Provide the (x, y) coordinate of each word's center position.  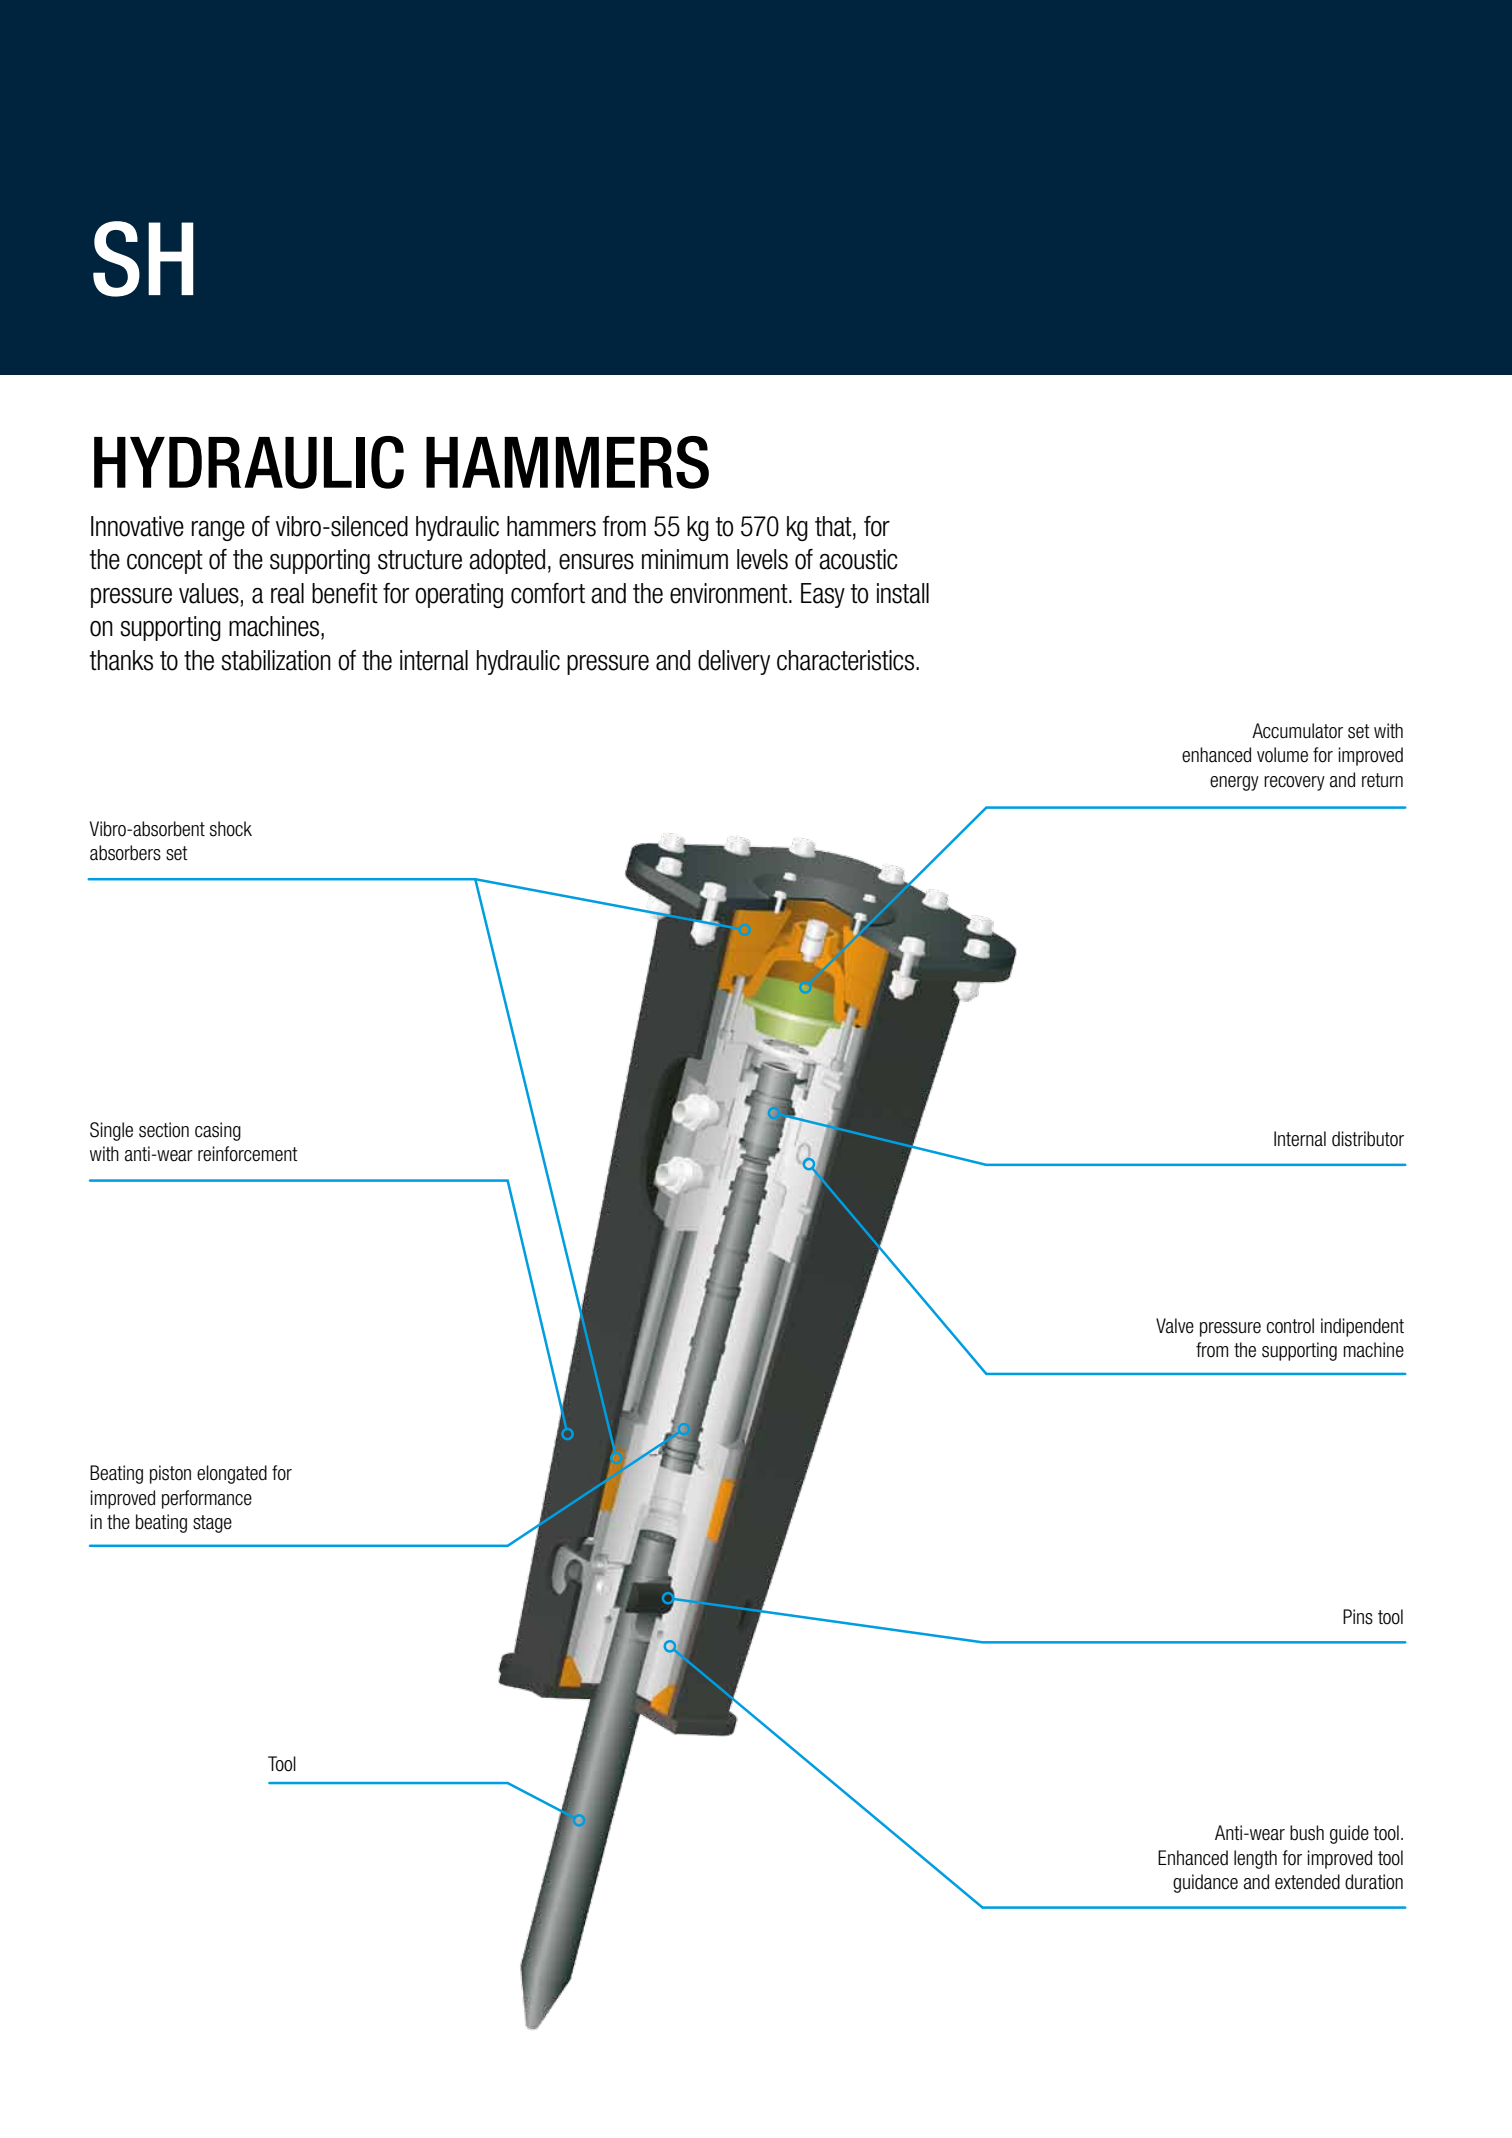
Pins (1358, 1617)
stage (212, 1524)
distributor (1368, 1139)
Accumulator (1297, 731)
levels (762, 559)
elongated (232, 1474)
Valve (1175, 1326)
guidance (1205, 1883)
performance (207, 1499)
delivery (734, 662)
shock (231, 829)
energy (1234, 783)
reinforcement (248, 1154)
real (287, 593)
